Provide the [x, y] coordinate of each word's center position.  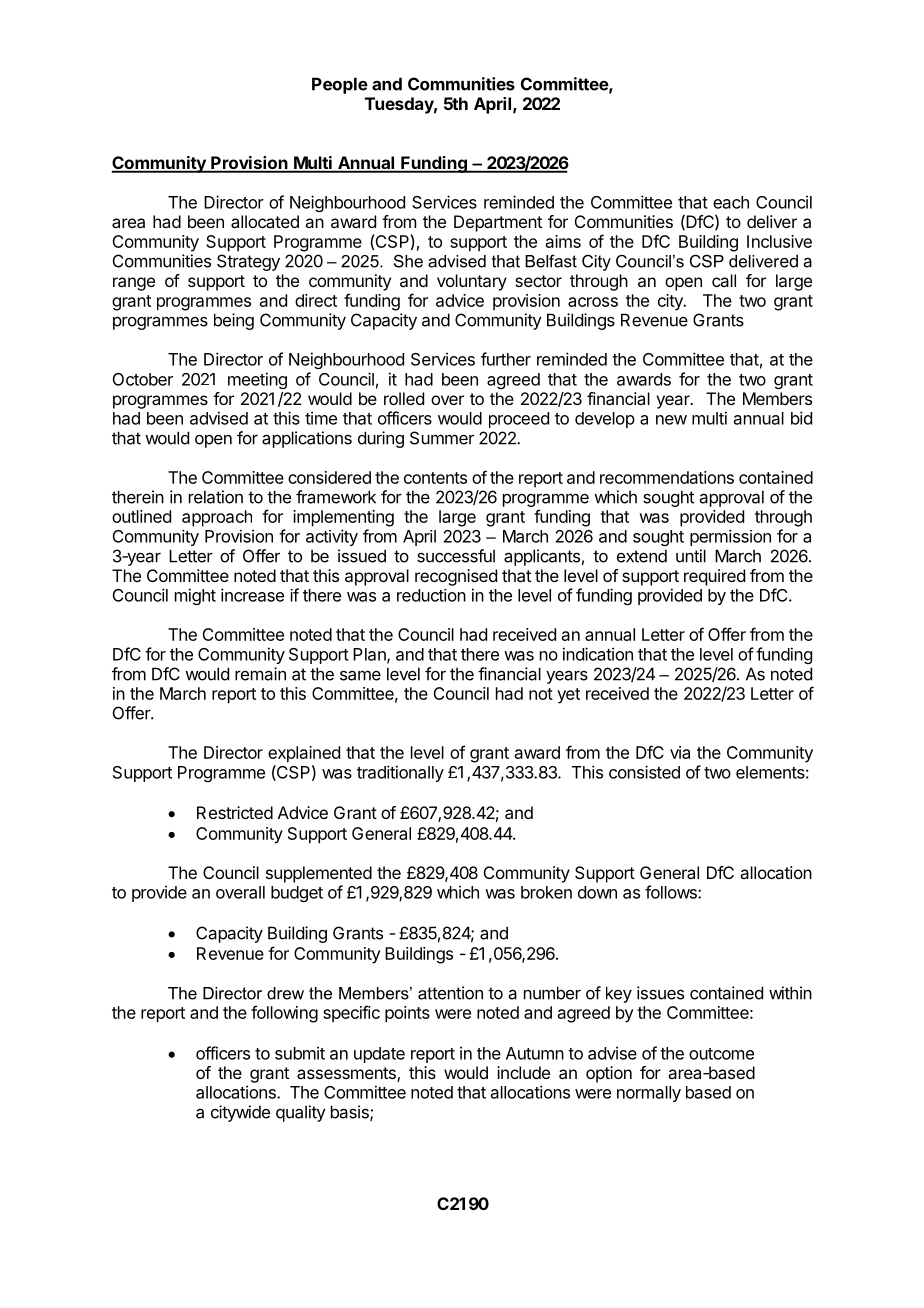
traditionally [400, 773]
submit [300, 1053]
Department [498, 223]
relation [216, 497]
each [731, 202]
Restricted [235, 812]
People [340, 85]
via [680, 752]
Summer [442, 438]
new [671, 420]
